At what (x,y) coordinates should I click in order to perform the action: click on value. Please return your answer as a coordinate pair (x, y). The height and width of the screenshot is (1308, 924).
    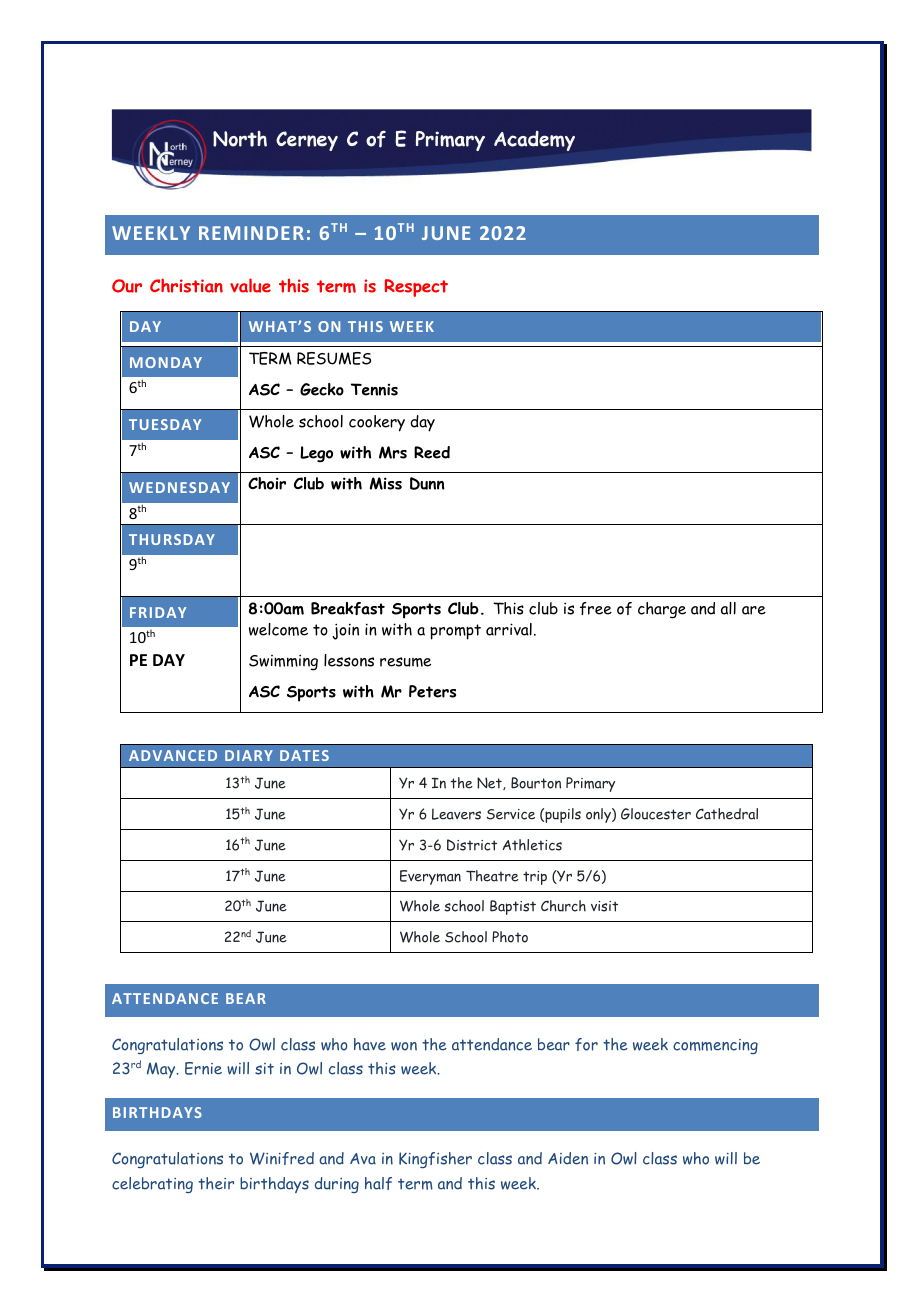
    Looking at the image, I should click on (250, 285).
